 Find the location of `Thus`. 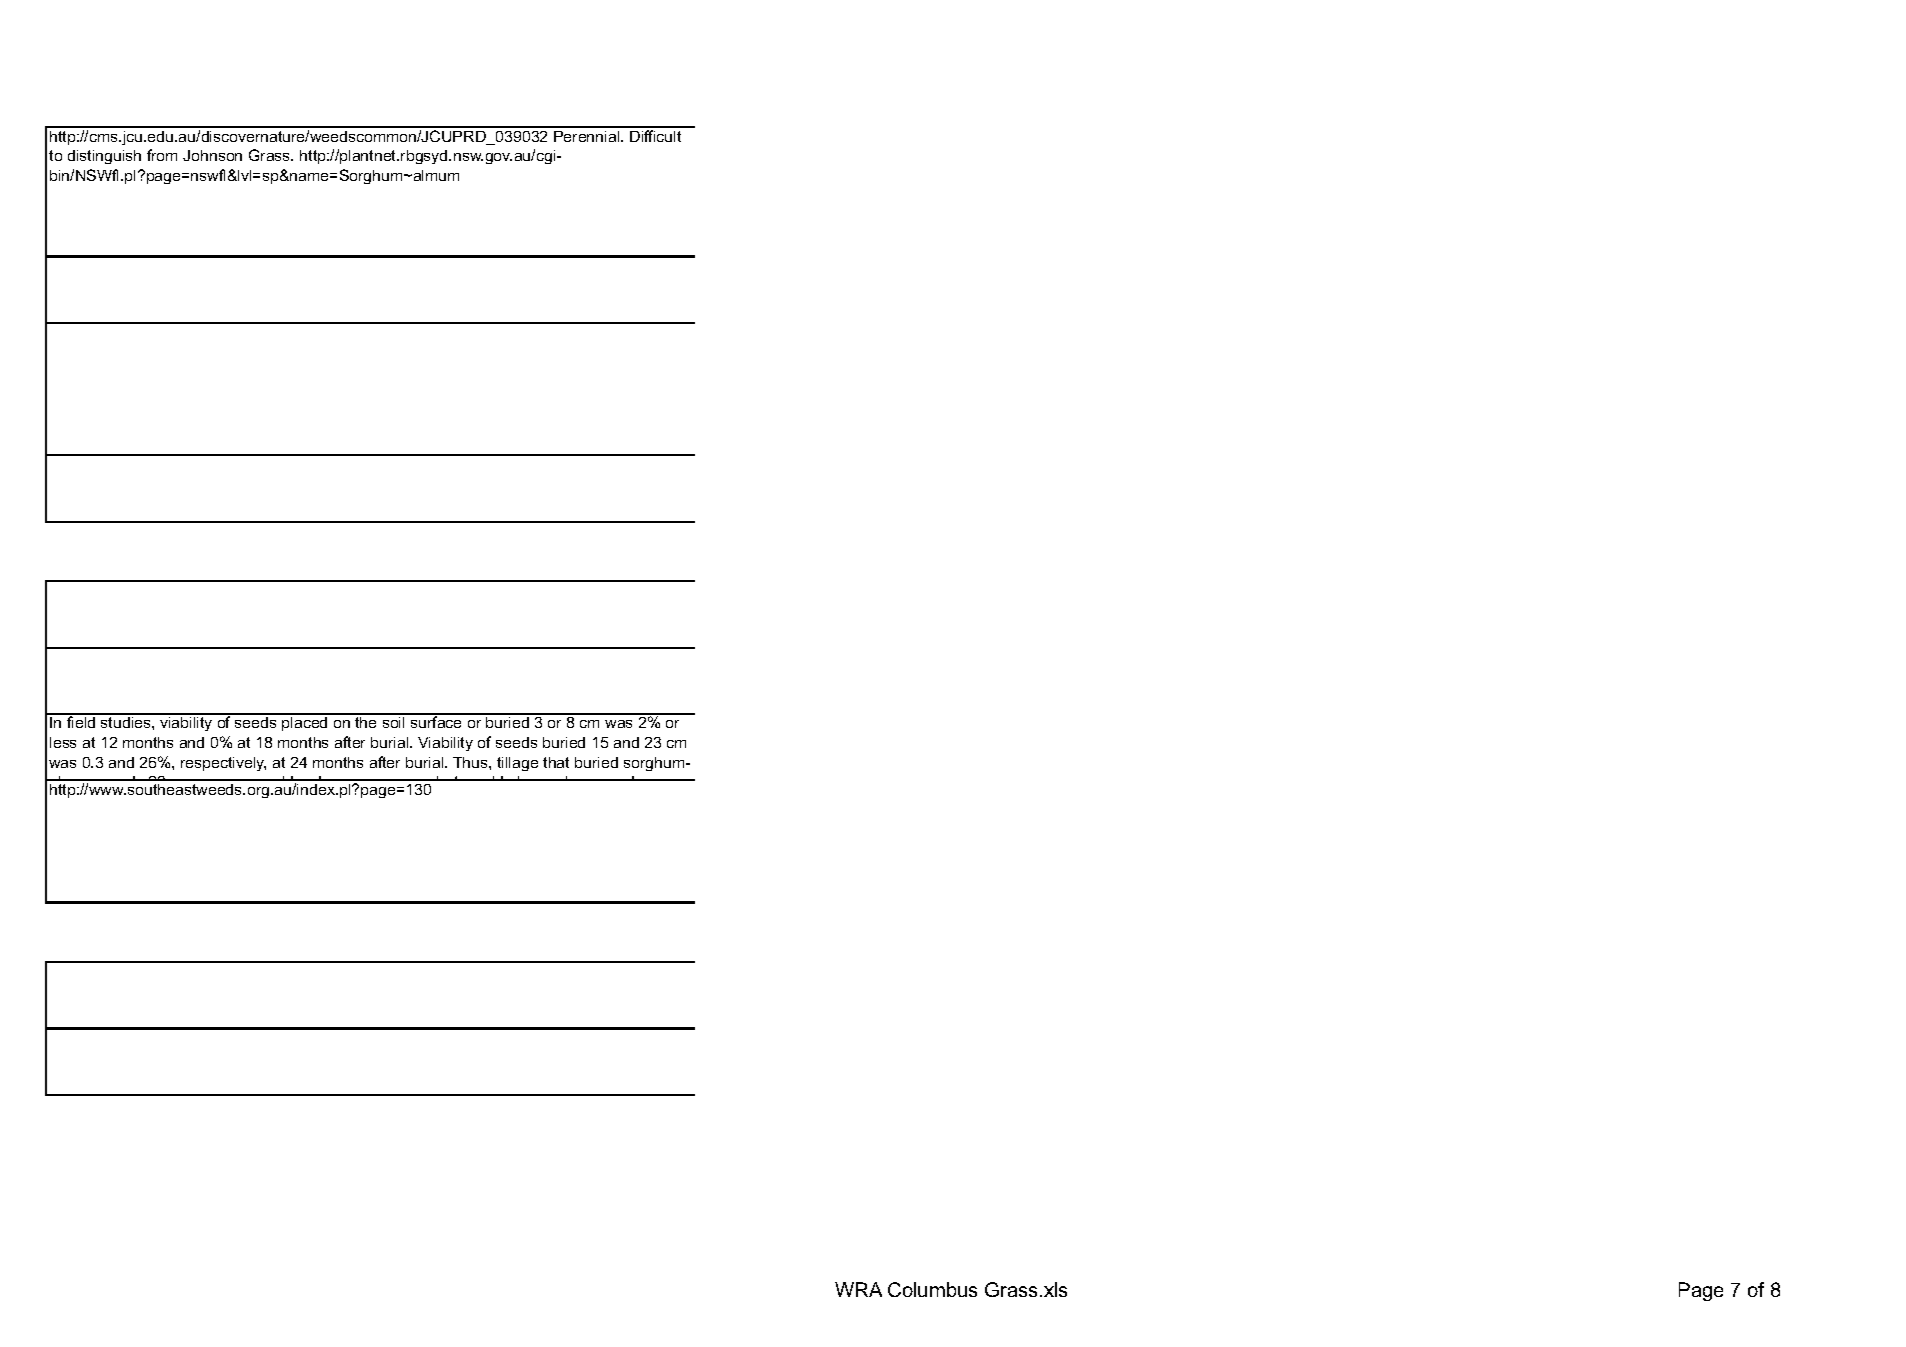

Thus is located at coordinates (471, 762).
